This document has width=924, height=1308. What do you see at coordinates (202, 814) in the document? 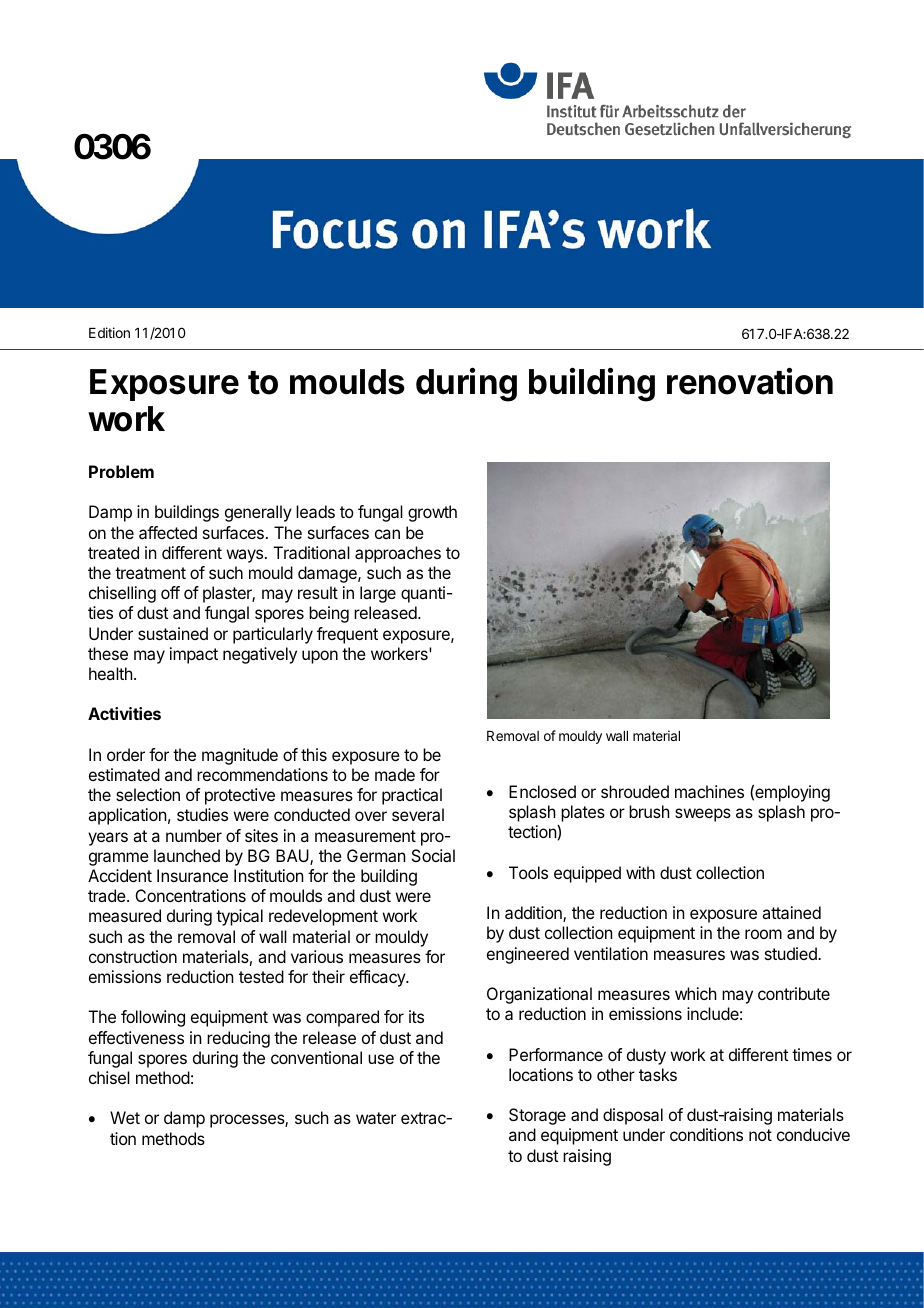
I see `studies` at bounding box center [202, 814].
